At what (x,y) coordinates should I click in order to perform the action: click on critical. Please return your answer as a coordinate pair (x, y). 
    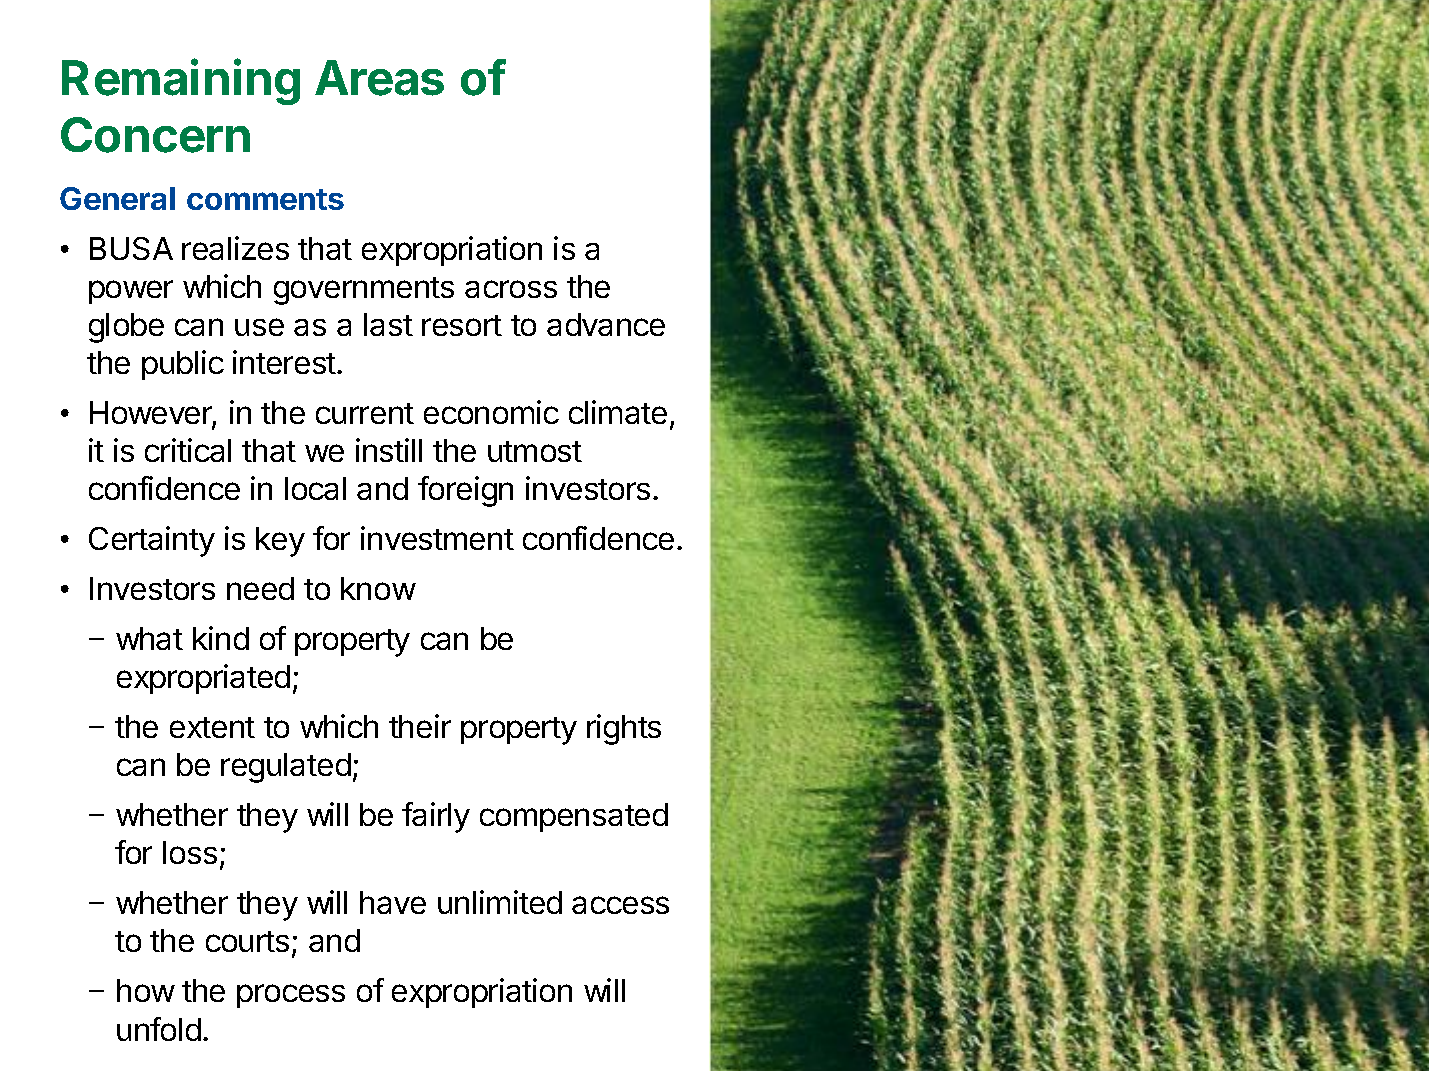
    Looking at the image, I should click on (188, 450).
